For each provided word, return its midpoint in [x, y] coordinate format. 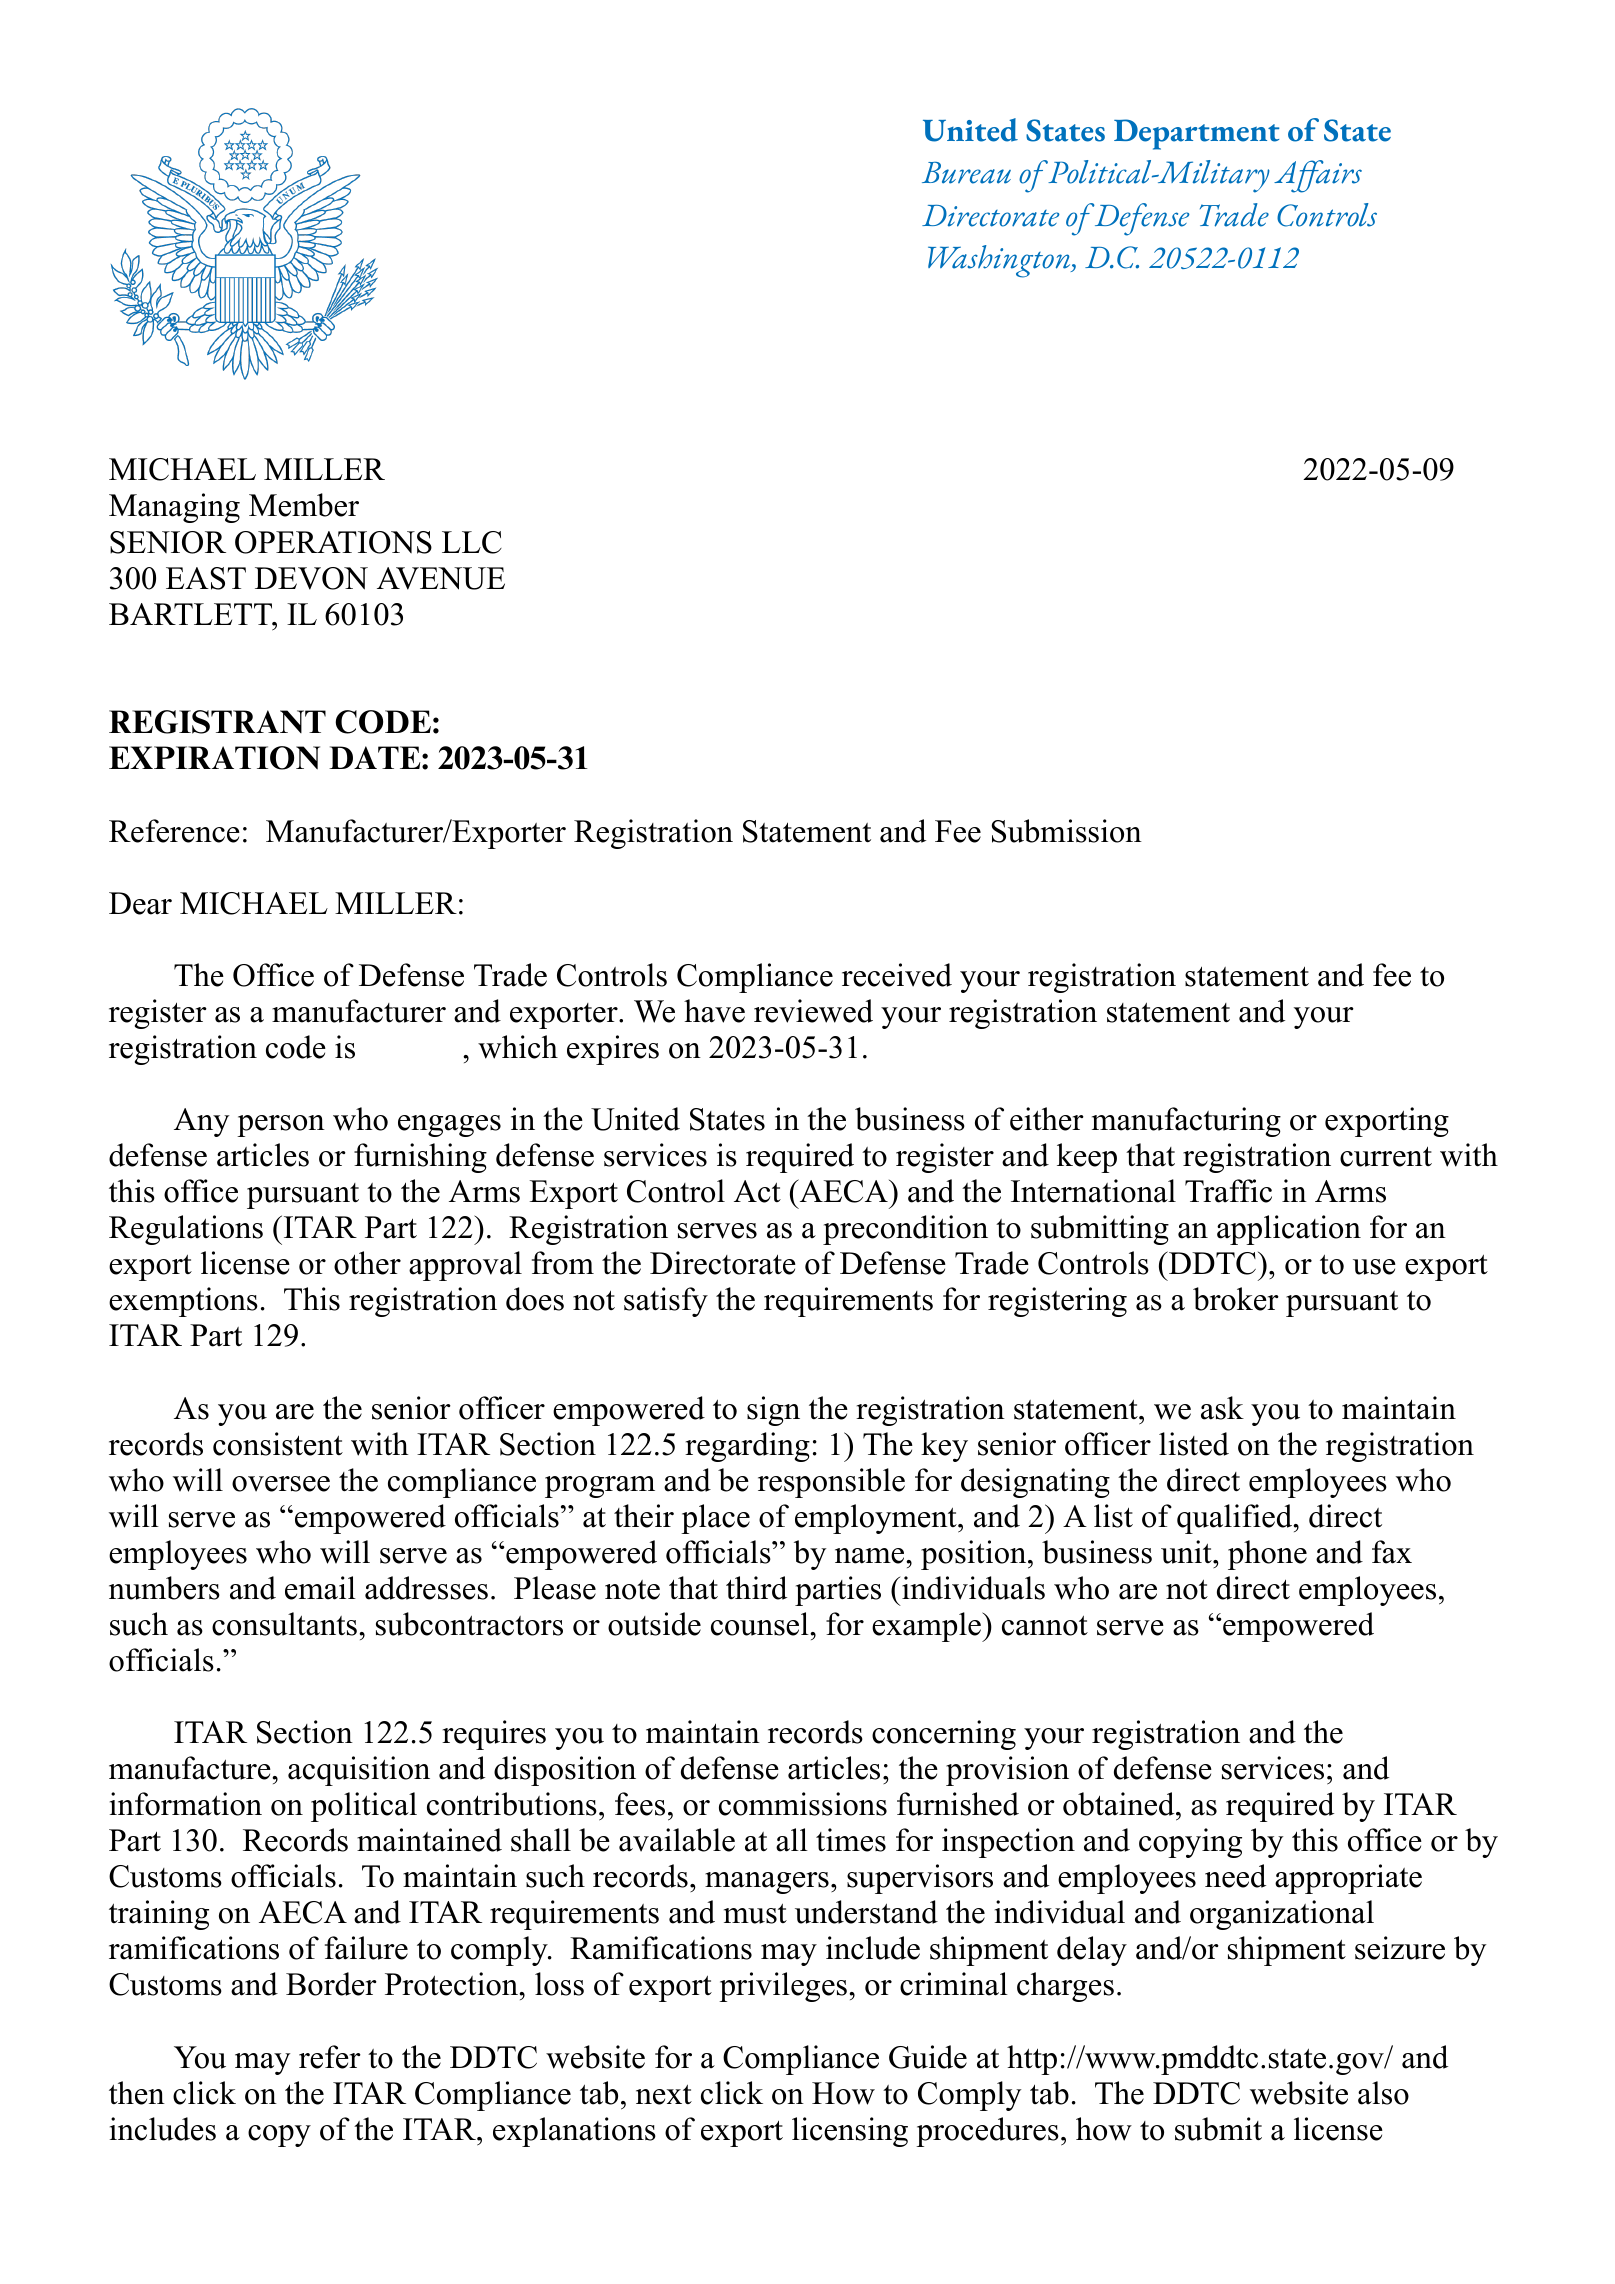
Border [331, 1984]
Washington [1000, 261]
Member [304, 505]
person [281, 1126]
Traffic [1228, 1191]
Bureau [966, 173]
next [664, 2094]
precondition [905, 1230]
